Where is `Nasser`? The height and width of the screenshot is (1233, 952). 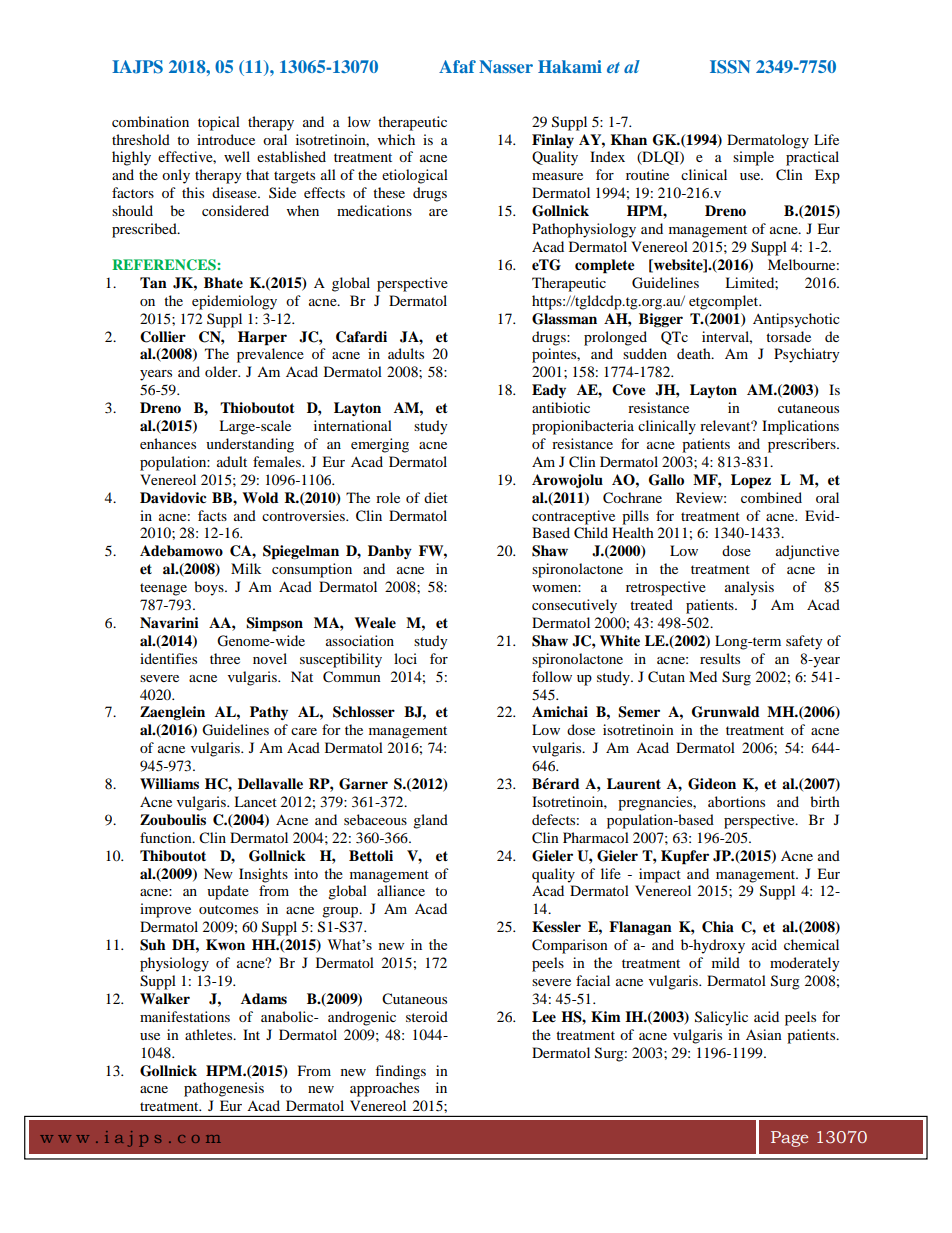
Nasser is located at coordinates (506, 66).
